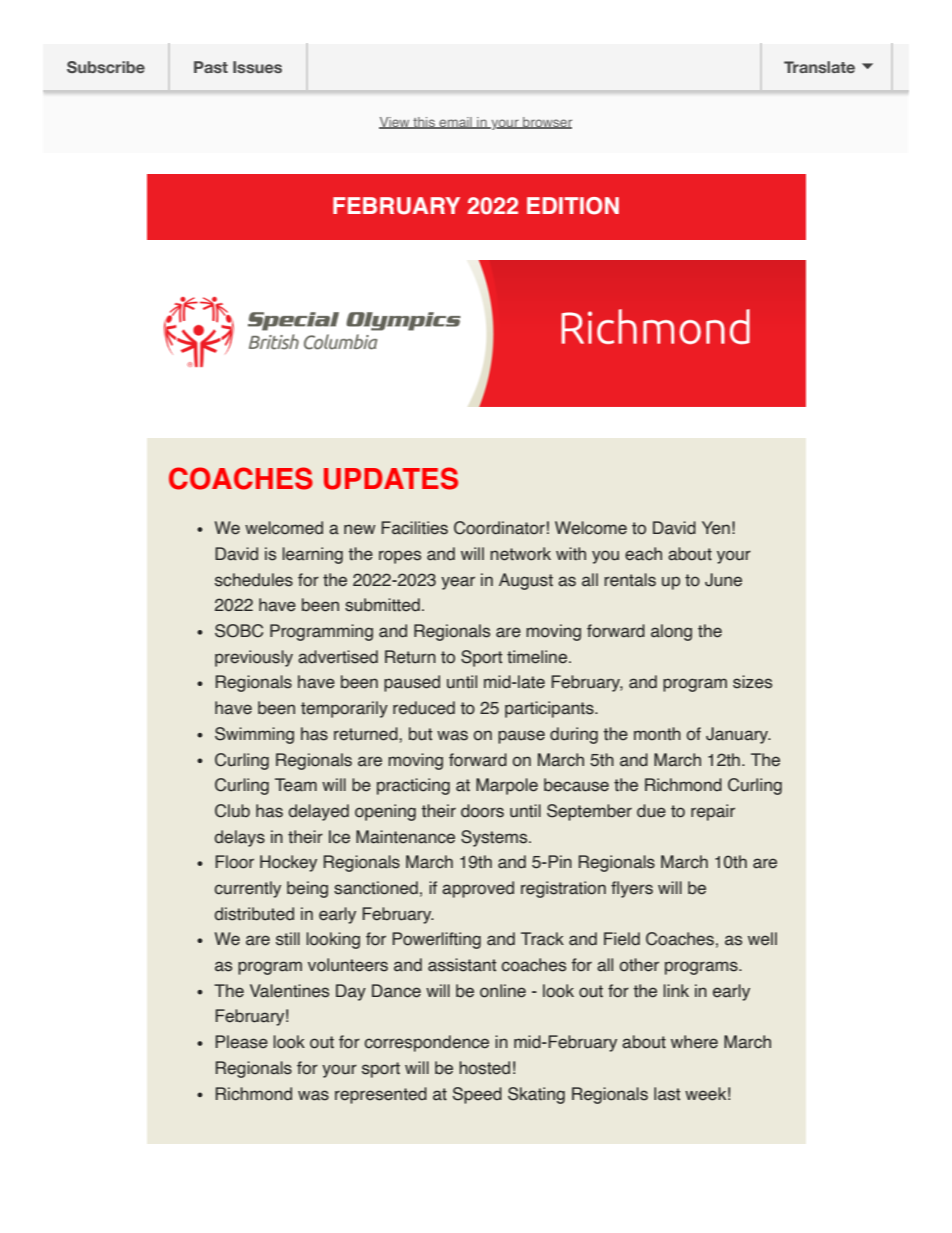 The height and width of the document is (1233, 952). Describe the element at coordinates (427, 1043) in the document. I see `correspondence` at that location.
